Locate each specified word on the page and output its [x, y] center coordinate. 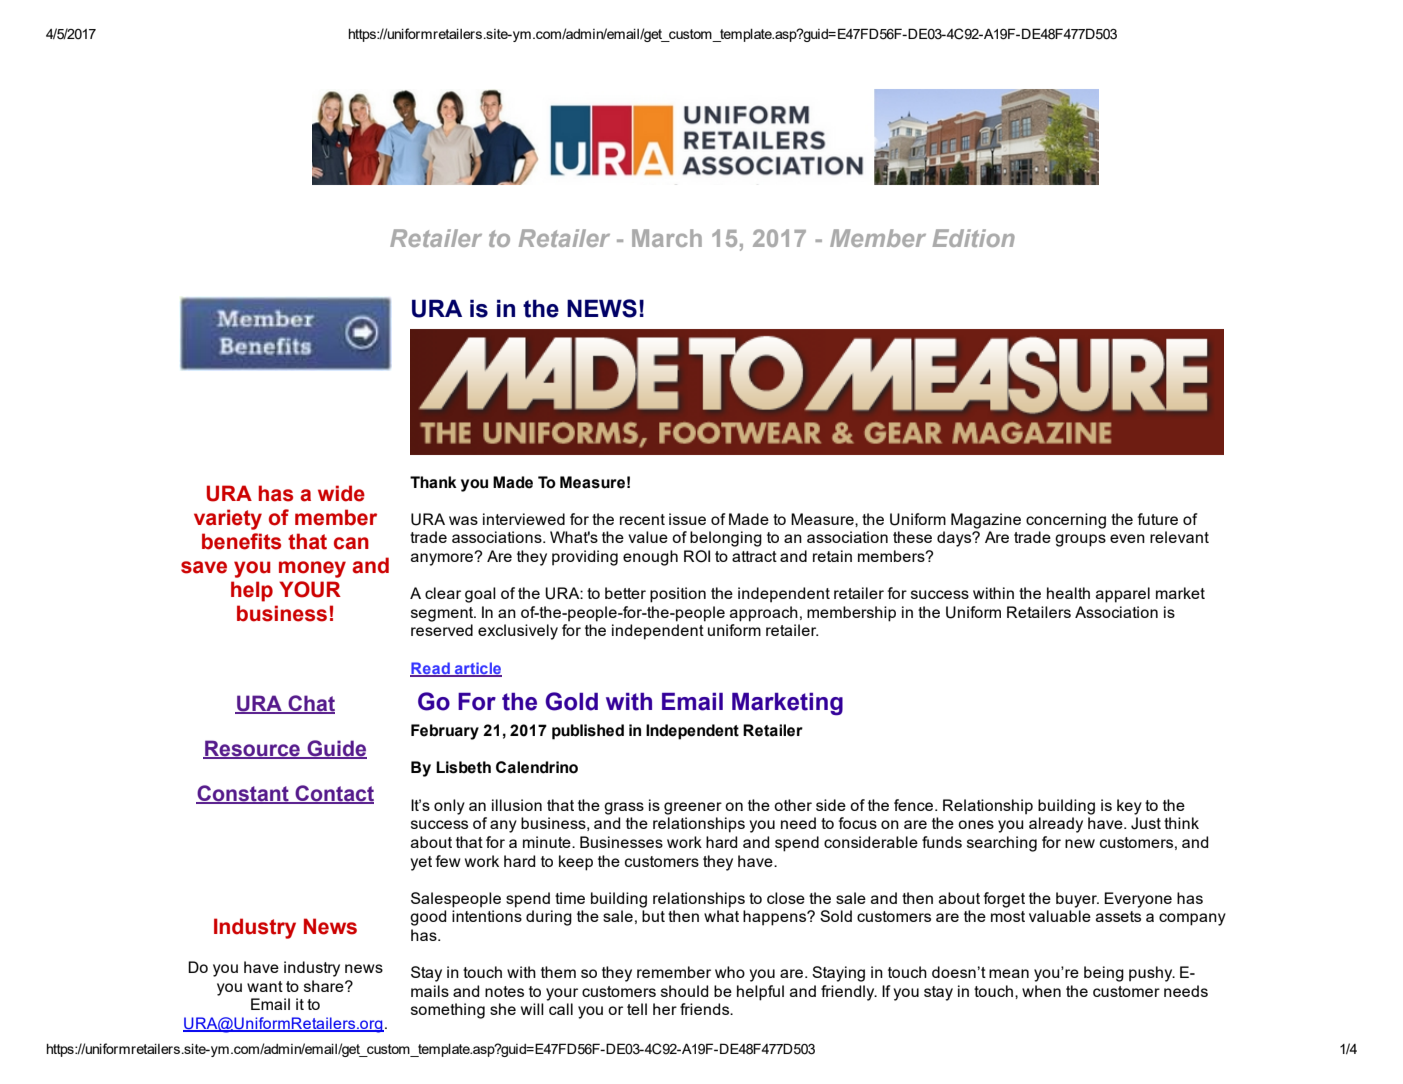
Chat [310, 704]
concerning [1066, 521]
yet [421, 863]
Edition [973, 238]
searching [1002, 844]
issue [687, 519]
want [265, 986]
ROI [697, 556]
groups [1080, 540]
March [667, 238]
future [1158, 519]
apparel [1123, 595]
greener [693, 808]
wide [341, 493]
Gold [571, 701]
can [351, 543]
